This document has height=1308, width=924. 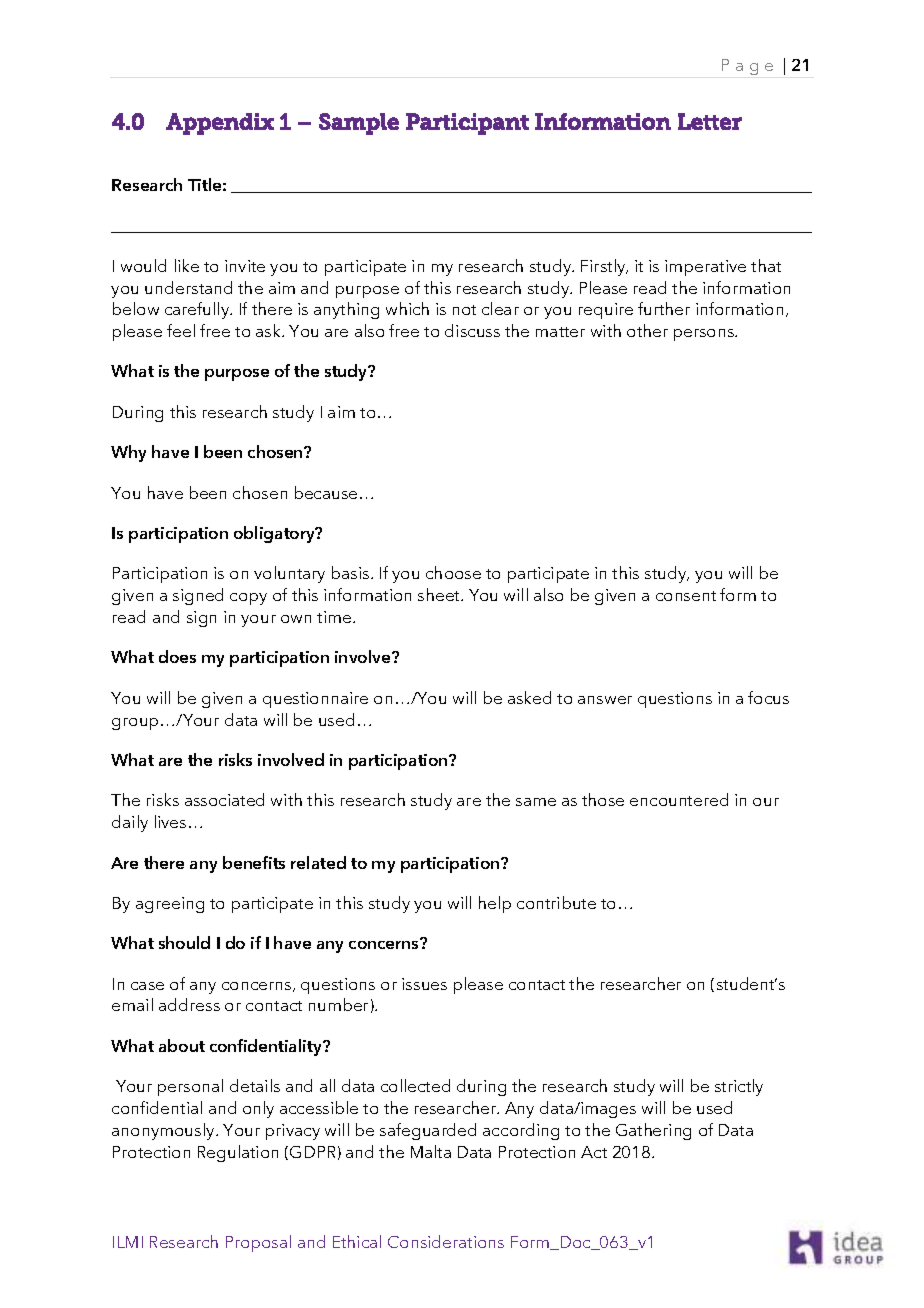 I want to click on Appendix, so click(x=220, y=124).
